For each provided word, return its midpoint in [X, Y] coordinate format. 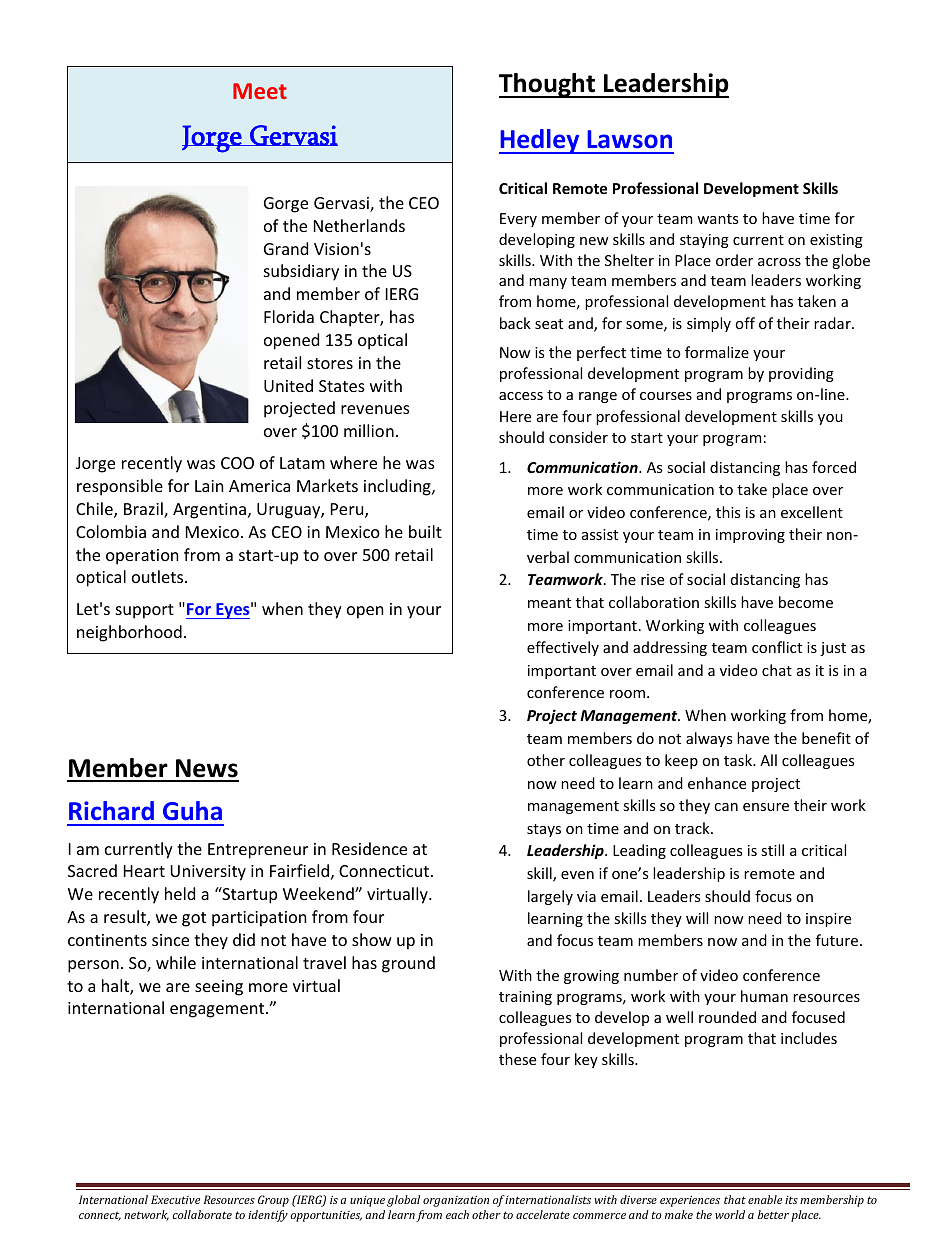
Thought [548, 85]
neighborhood [129, 633]
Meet [260, 91]
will [697, 918]
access [521, 396]
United [288, 385]
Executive [175, 1199]
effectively [563, 648]
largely [550, 897]
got [194, 919]
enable [765, 1199]
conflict [777, 647]
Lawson [629, 139]
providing [801, 374]
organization [456, 1201]
